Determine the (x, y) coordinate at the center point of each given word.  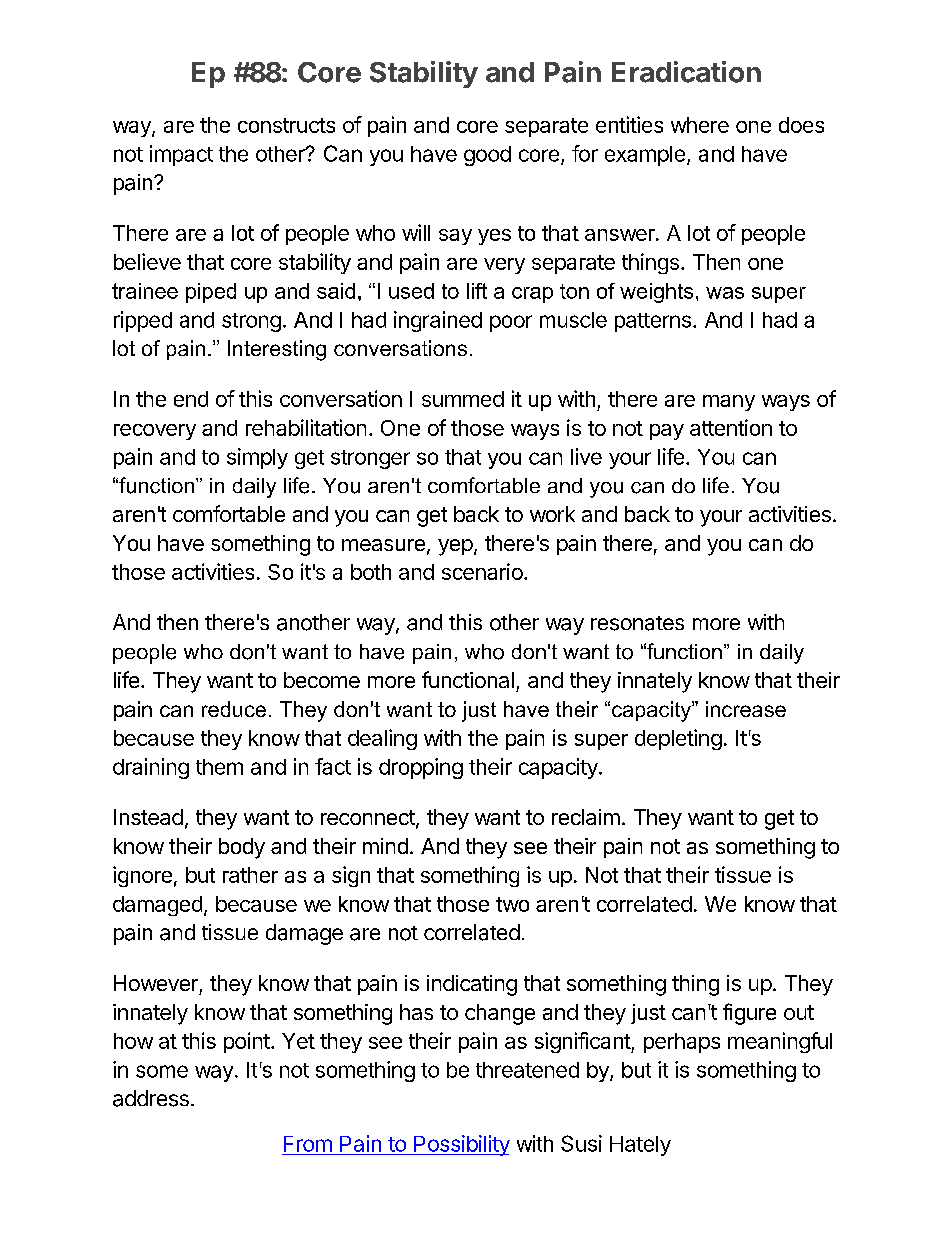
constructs (286, 125)
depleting (678, 739)
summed (463, 399)
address (151, 1098)
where (700, 125)
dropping (421, 768)
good (487, 156)
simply (257, 458)
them (219, 767)
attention (731, 427)
